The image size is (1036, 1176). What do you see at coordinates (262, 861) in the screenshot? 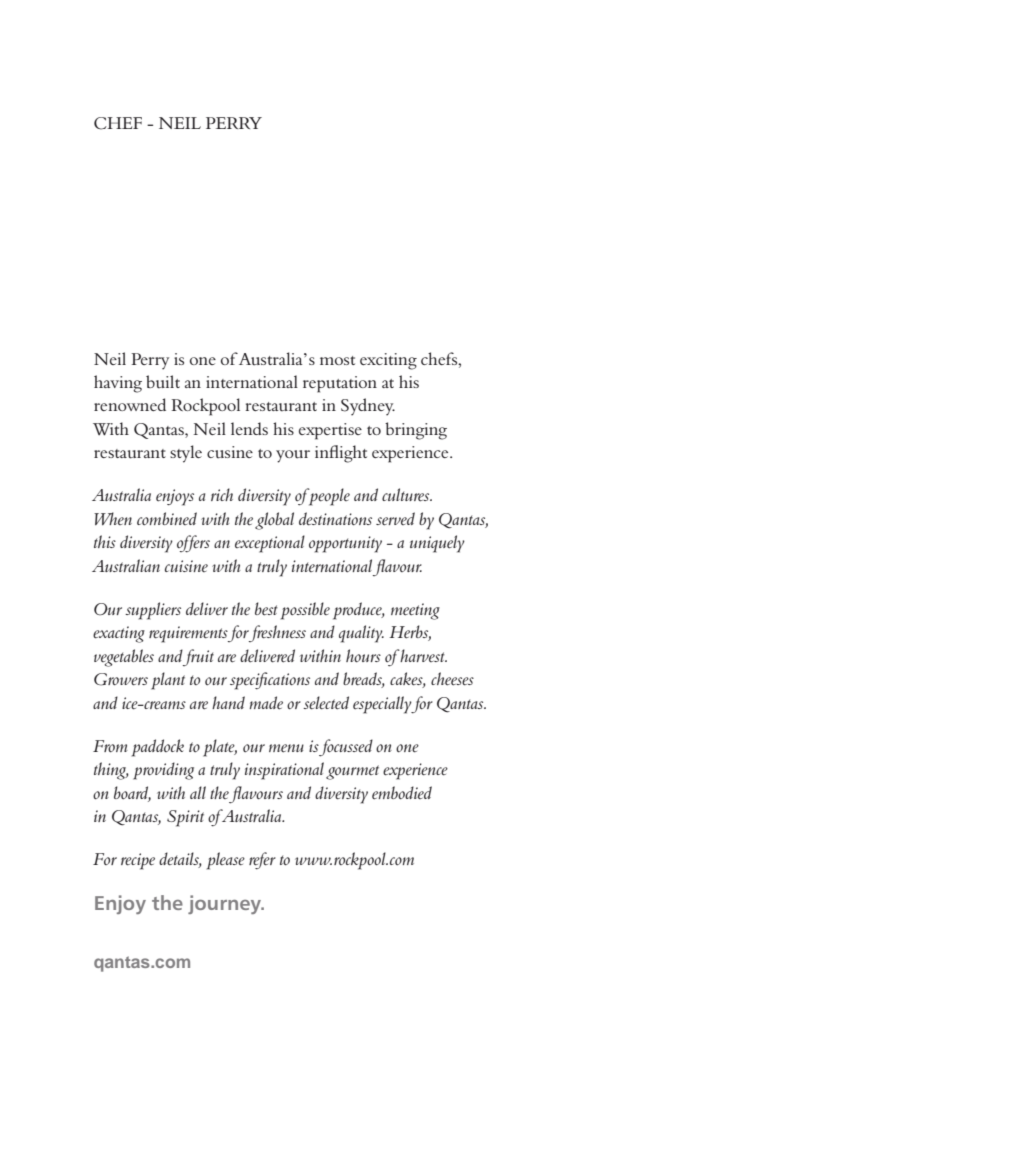
I see `refer` at bounding box center [262, 861].
